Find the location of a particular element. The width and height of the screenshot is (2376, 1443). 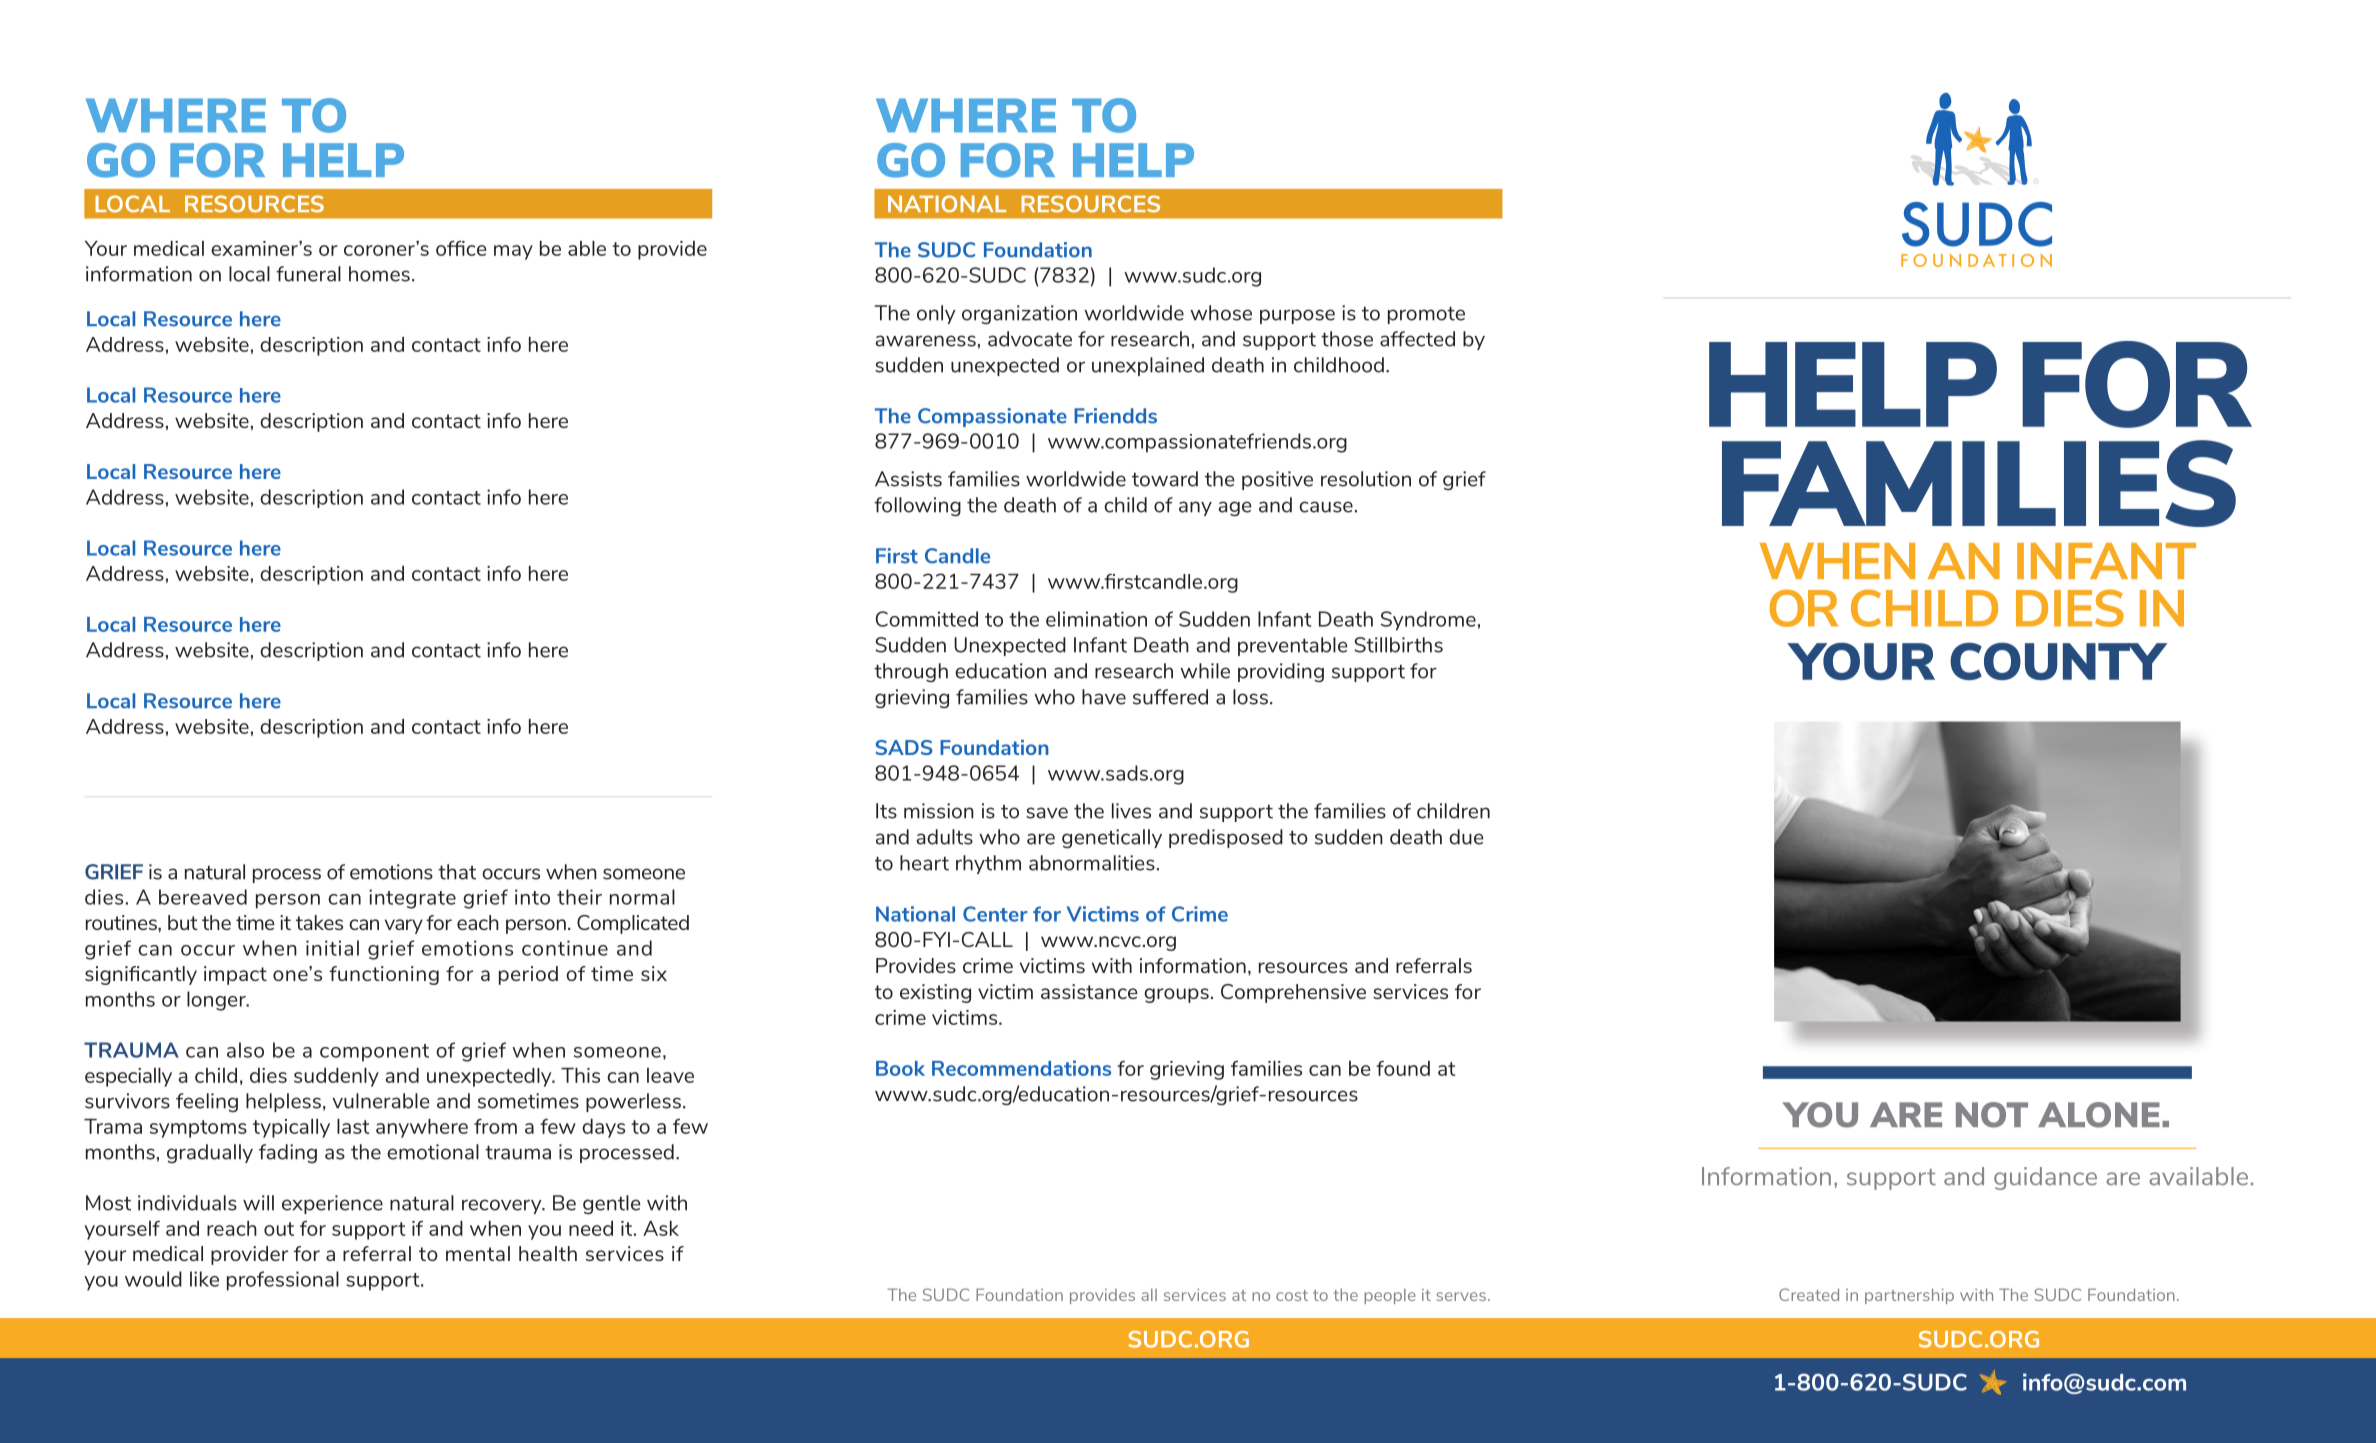

cost is located at coordinates (1292, 1295).
